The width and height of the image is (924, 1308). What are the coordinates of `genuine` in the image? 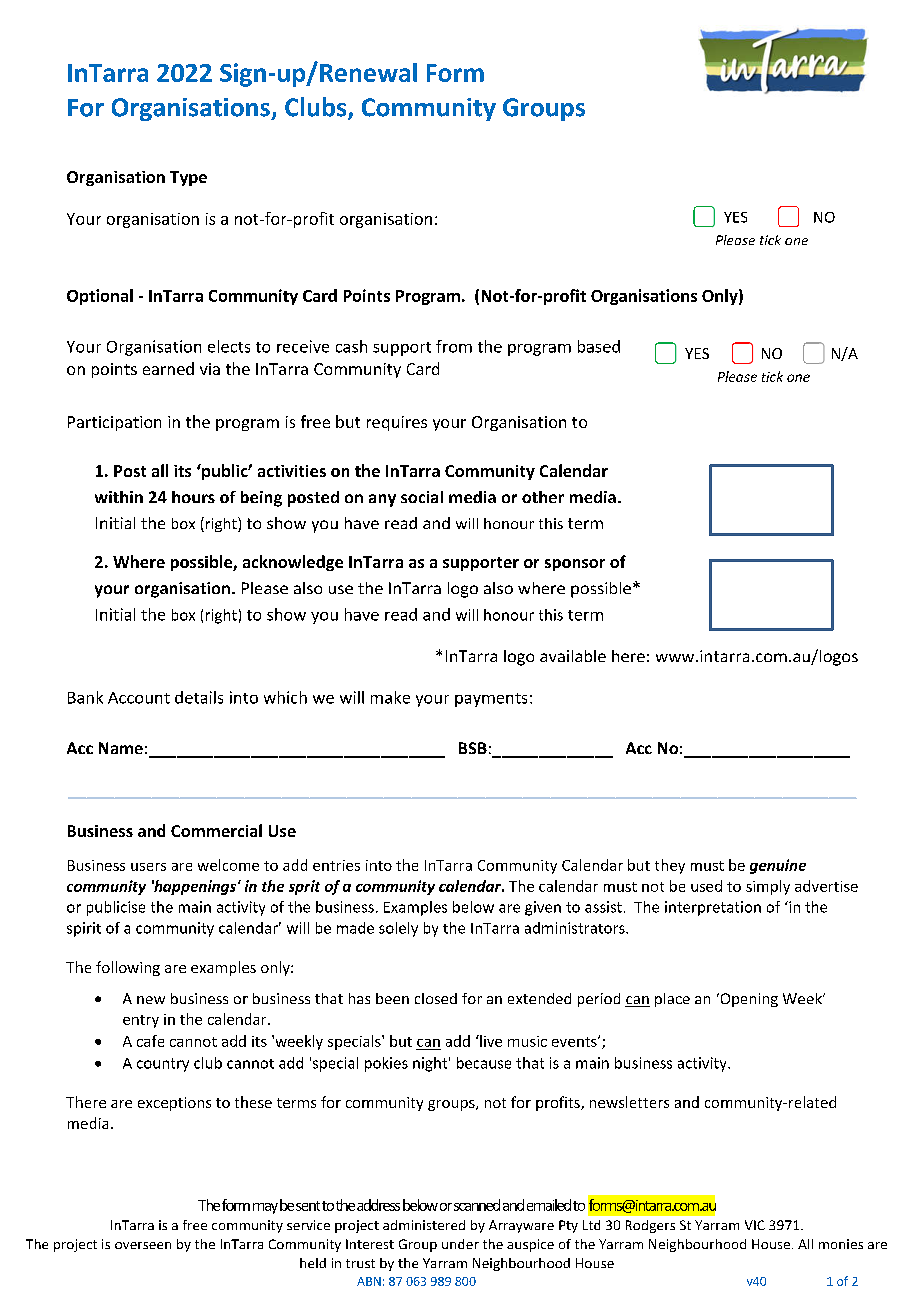 It's located at (778, 866).
